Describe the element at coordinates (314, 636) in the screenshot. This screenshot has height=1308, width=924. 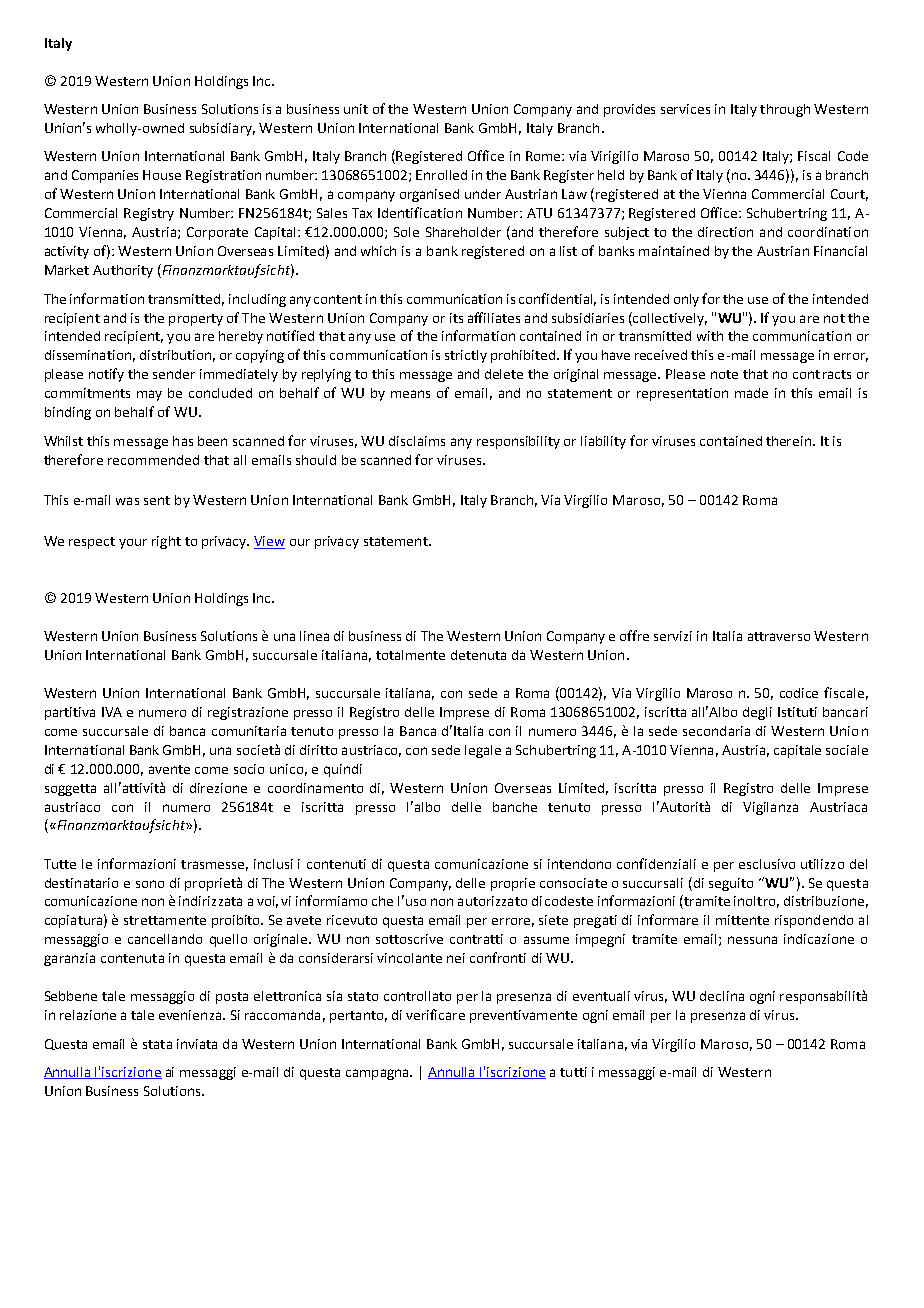
I see `linea` at that location.
